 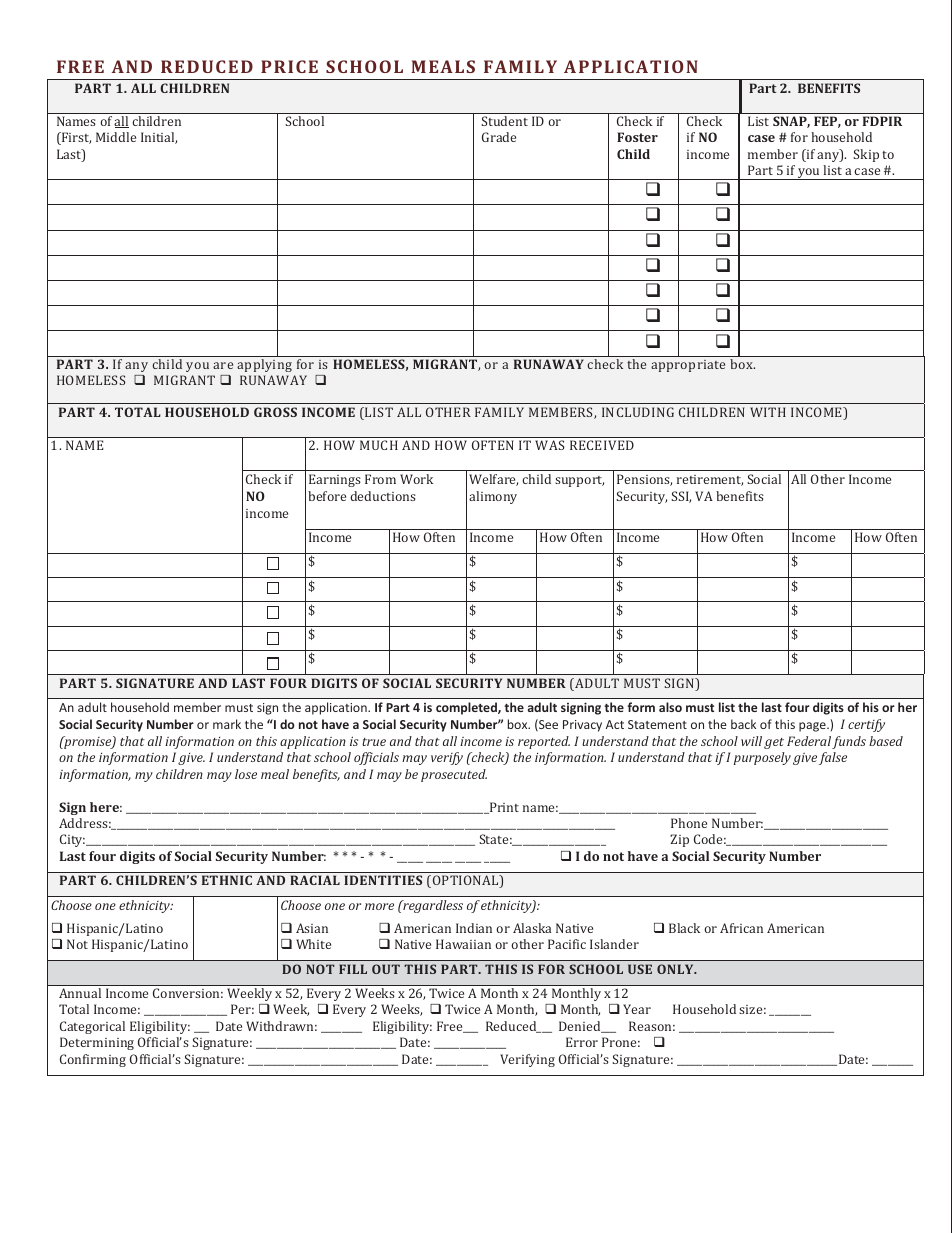 I want to click on Skip, so click(x=866, y=155).
